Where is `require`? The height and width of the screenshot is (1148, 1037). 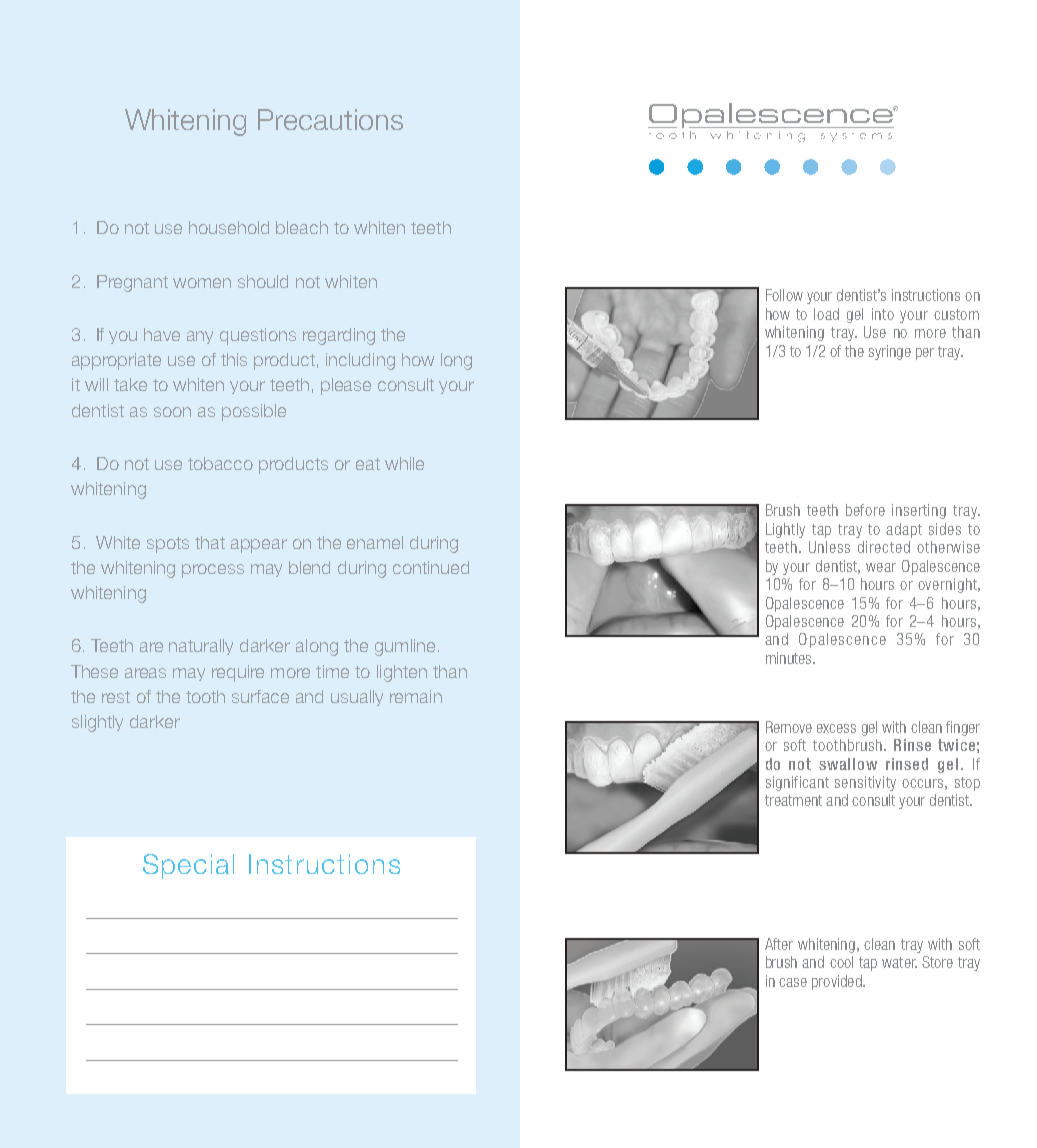 require is located at coordinates (238, 673).
